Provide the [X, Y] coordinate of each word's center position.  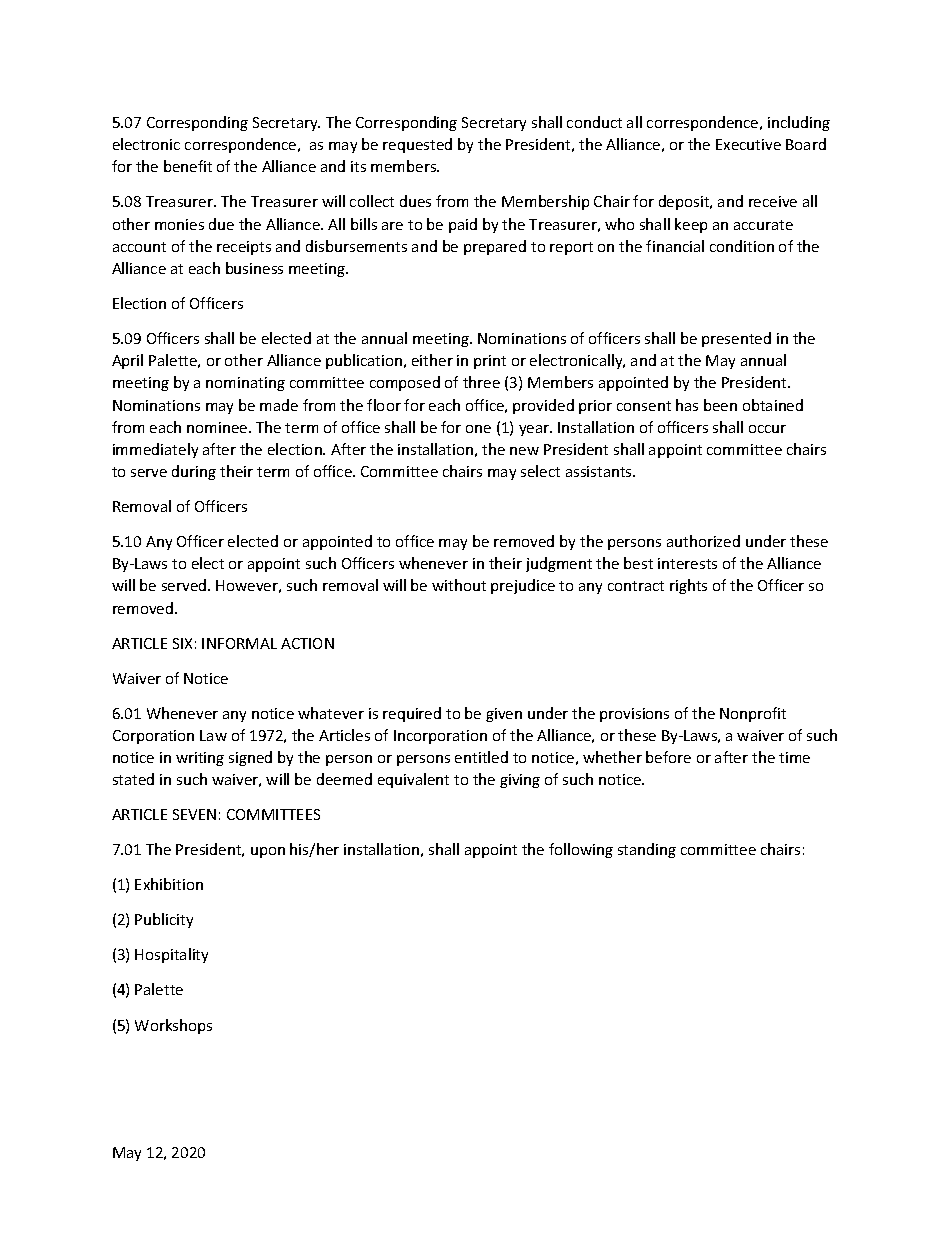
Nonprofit [753, 714]
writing [200, 759]
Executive [748, 144]
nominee [218, 427]
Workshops [173, 1026]
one [478, 429]
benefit [188, 166]
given [504, 715]
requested [417, 145]
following [581, 850]
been [720, 405]
